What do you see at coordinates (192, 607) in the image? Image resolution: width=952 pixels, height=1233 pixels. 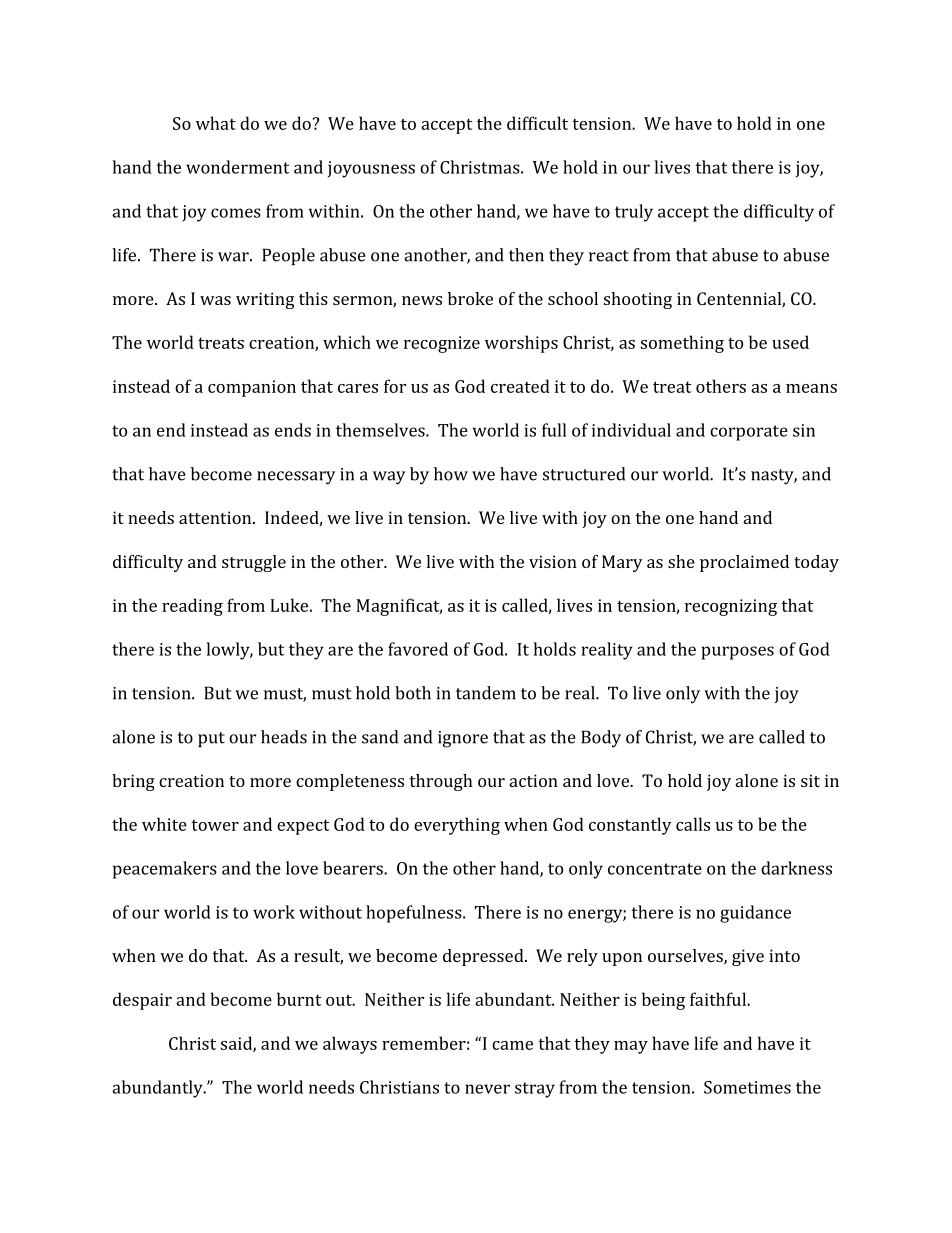 I see `reading` at bounding box center [192, 607].
